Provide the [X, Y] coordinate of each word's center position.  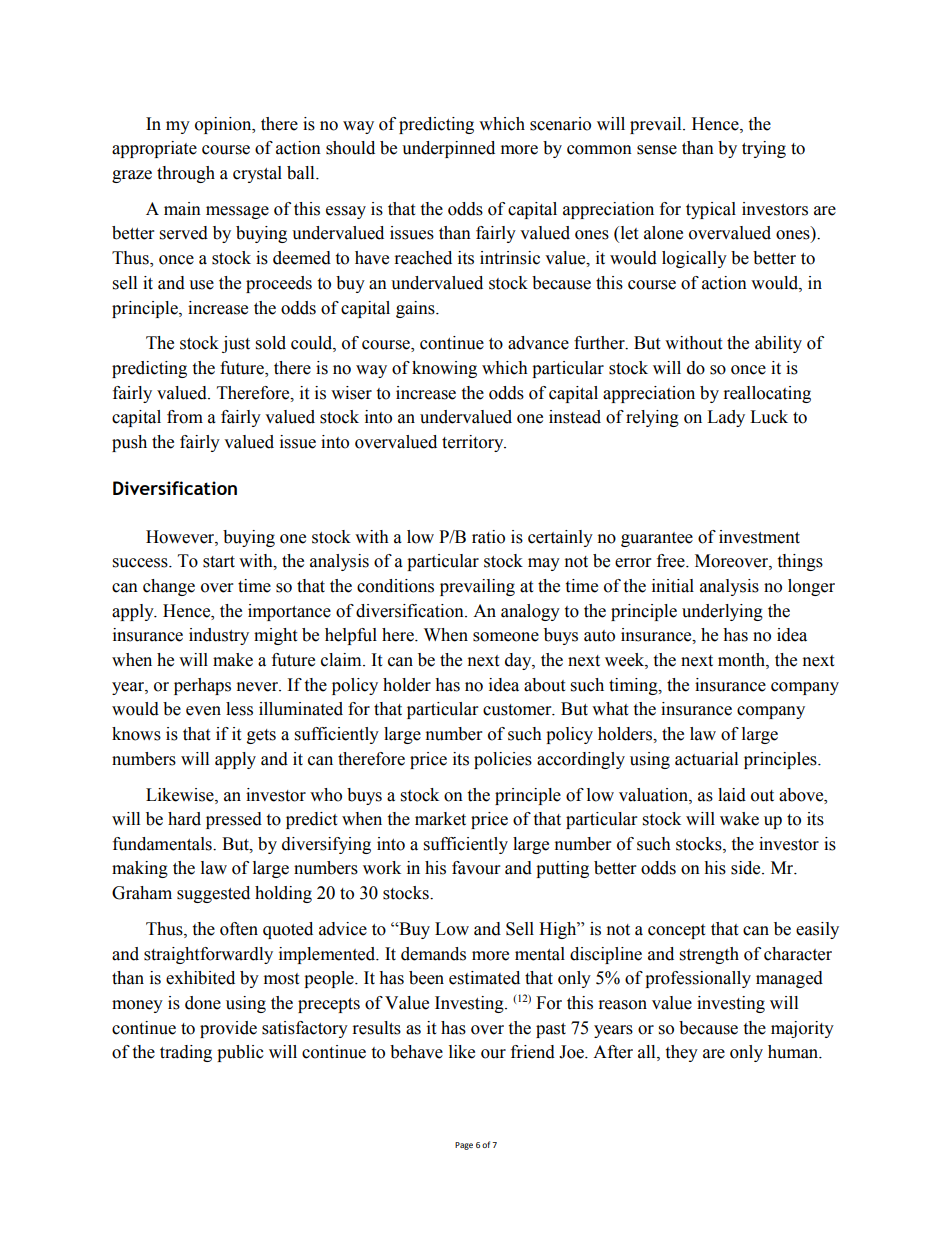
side [747, 868]
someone [506, 637]
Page [464, 1146]
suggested [213, 894]
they [681, 1053]
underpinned [448, 149]
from [185, 417]
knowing [444, 369]
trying [764, 149]
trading [186, 1053]
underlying [722, 612]
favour [476, 868]
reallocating [767, 394]
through [186, 174]
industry [219, 636]
